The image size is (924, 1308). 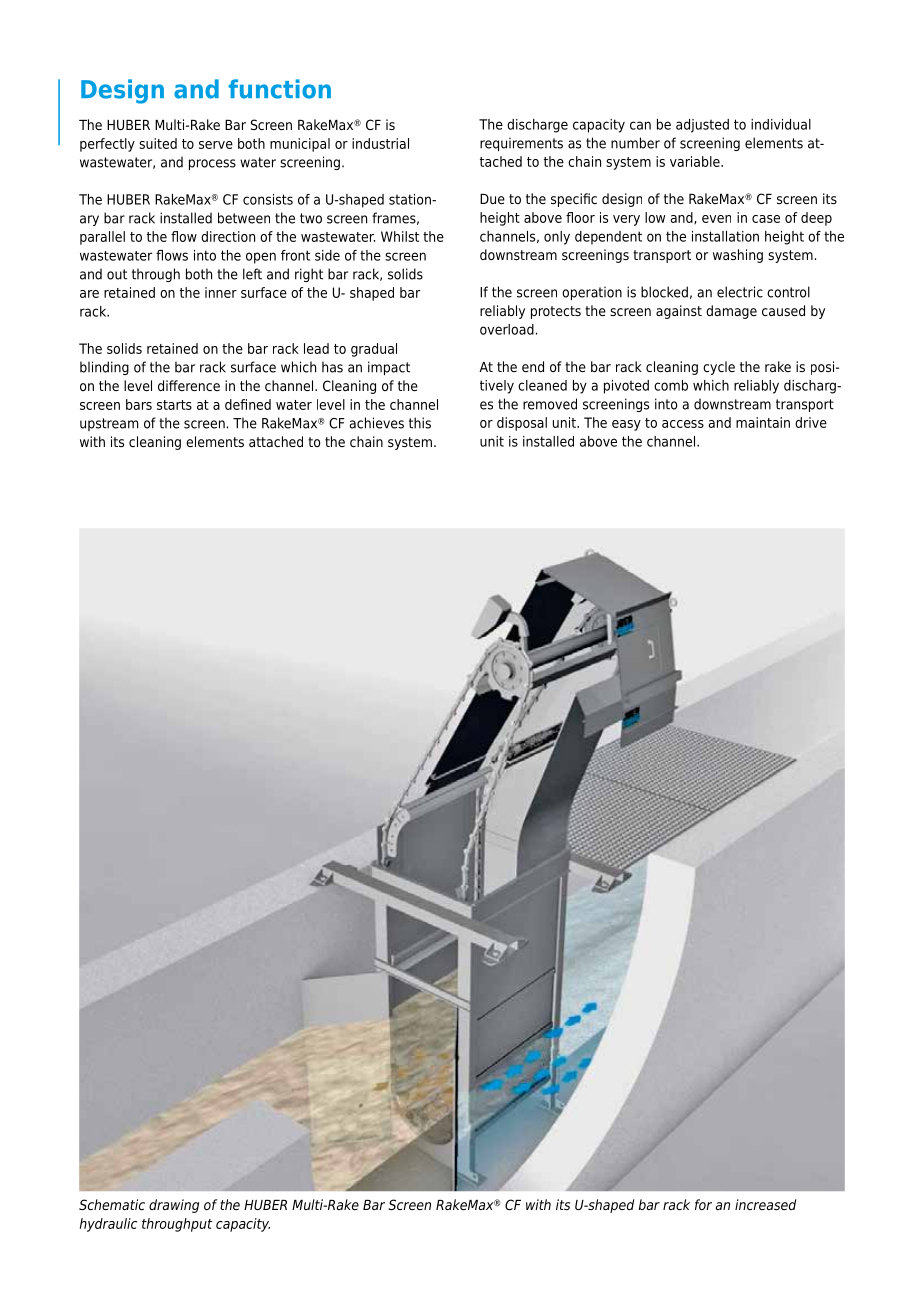 I want to click on difference, so click(x=189, y=385).
